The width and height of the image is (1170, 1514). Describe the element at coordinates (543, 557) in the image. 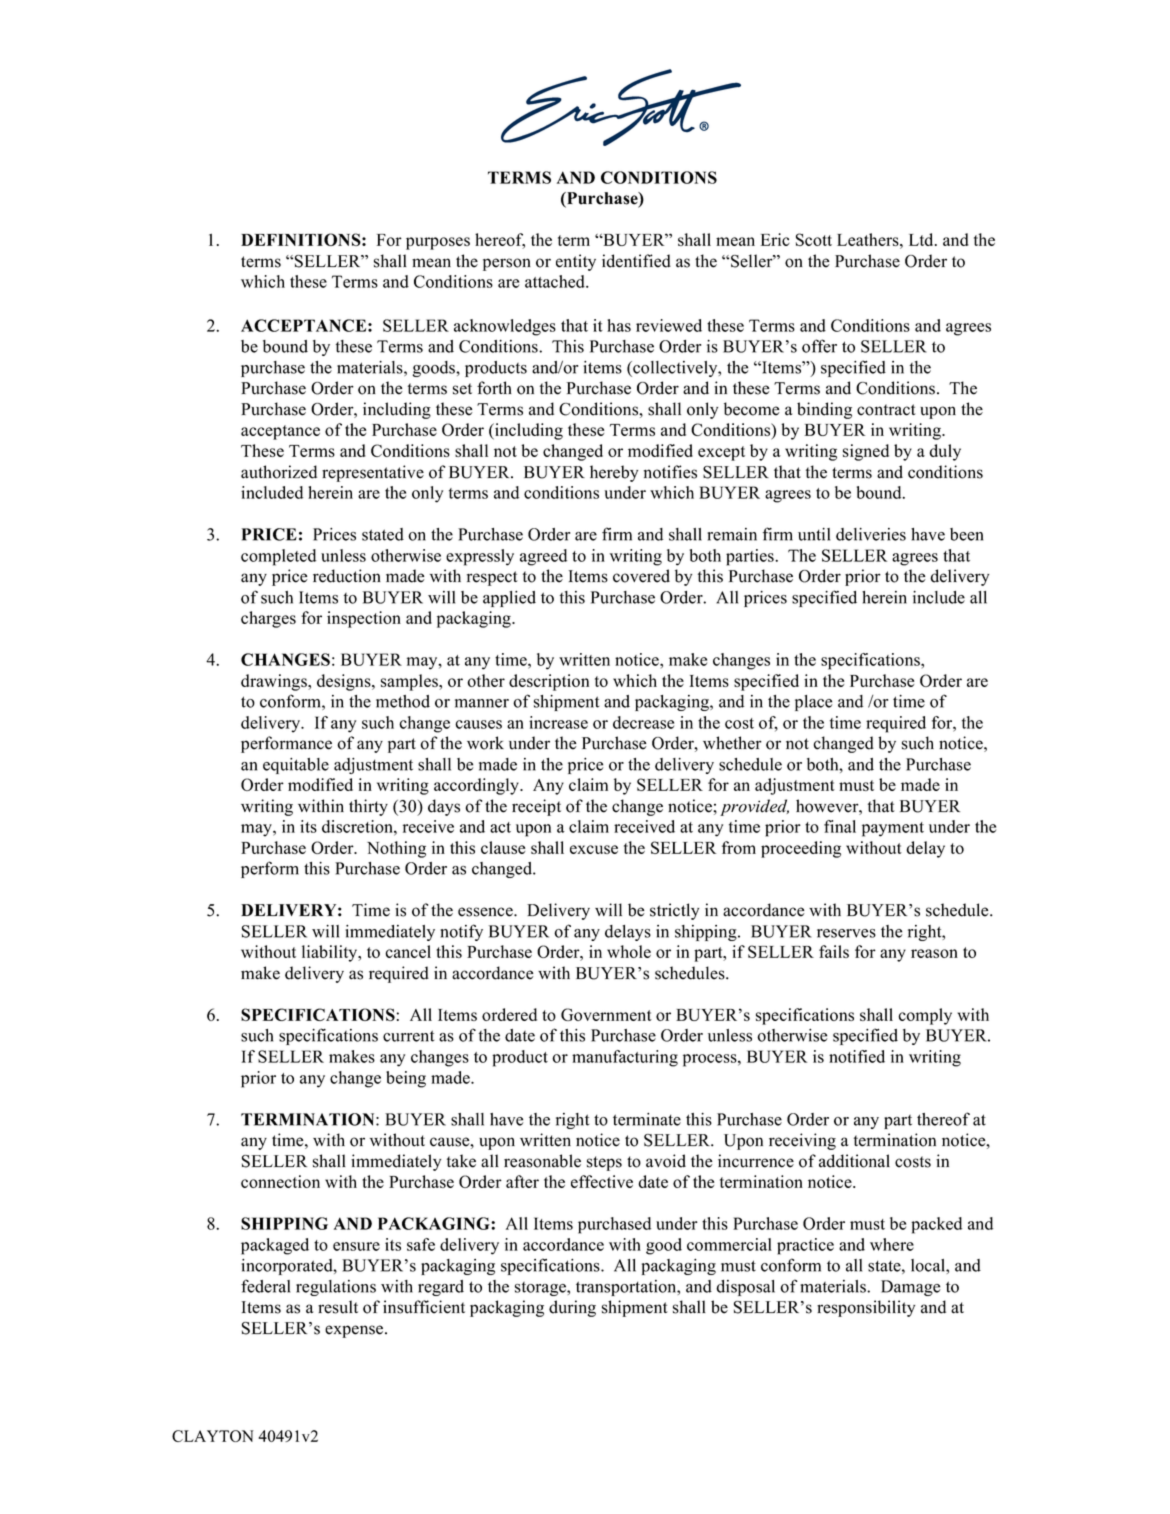

I see `agreed` at that location.
